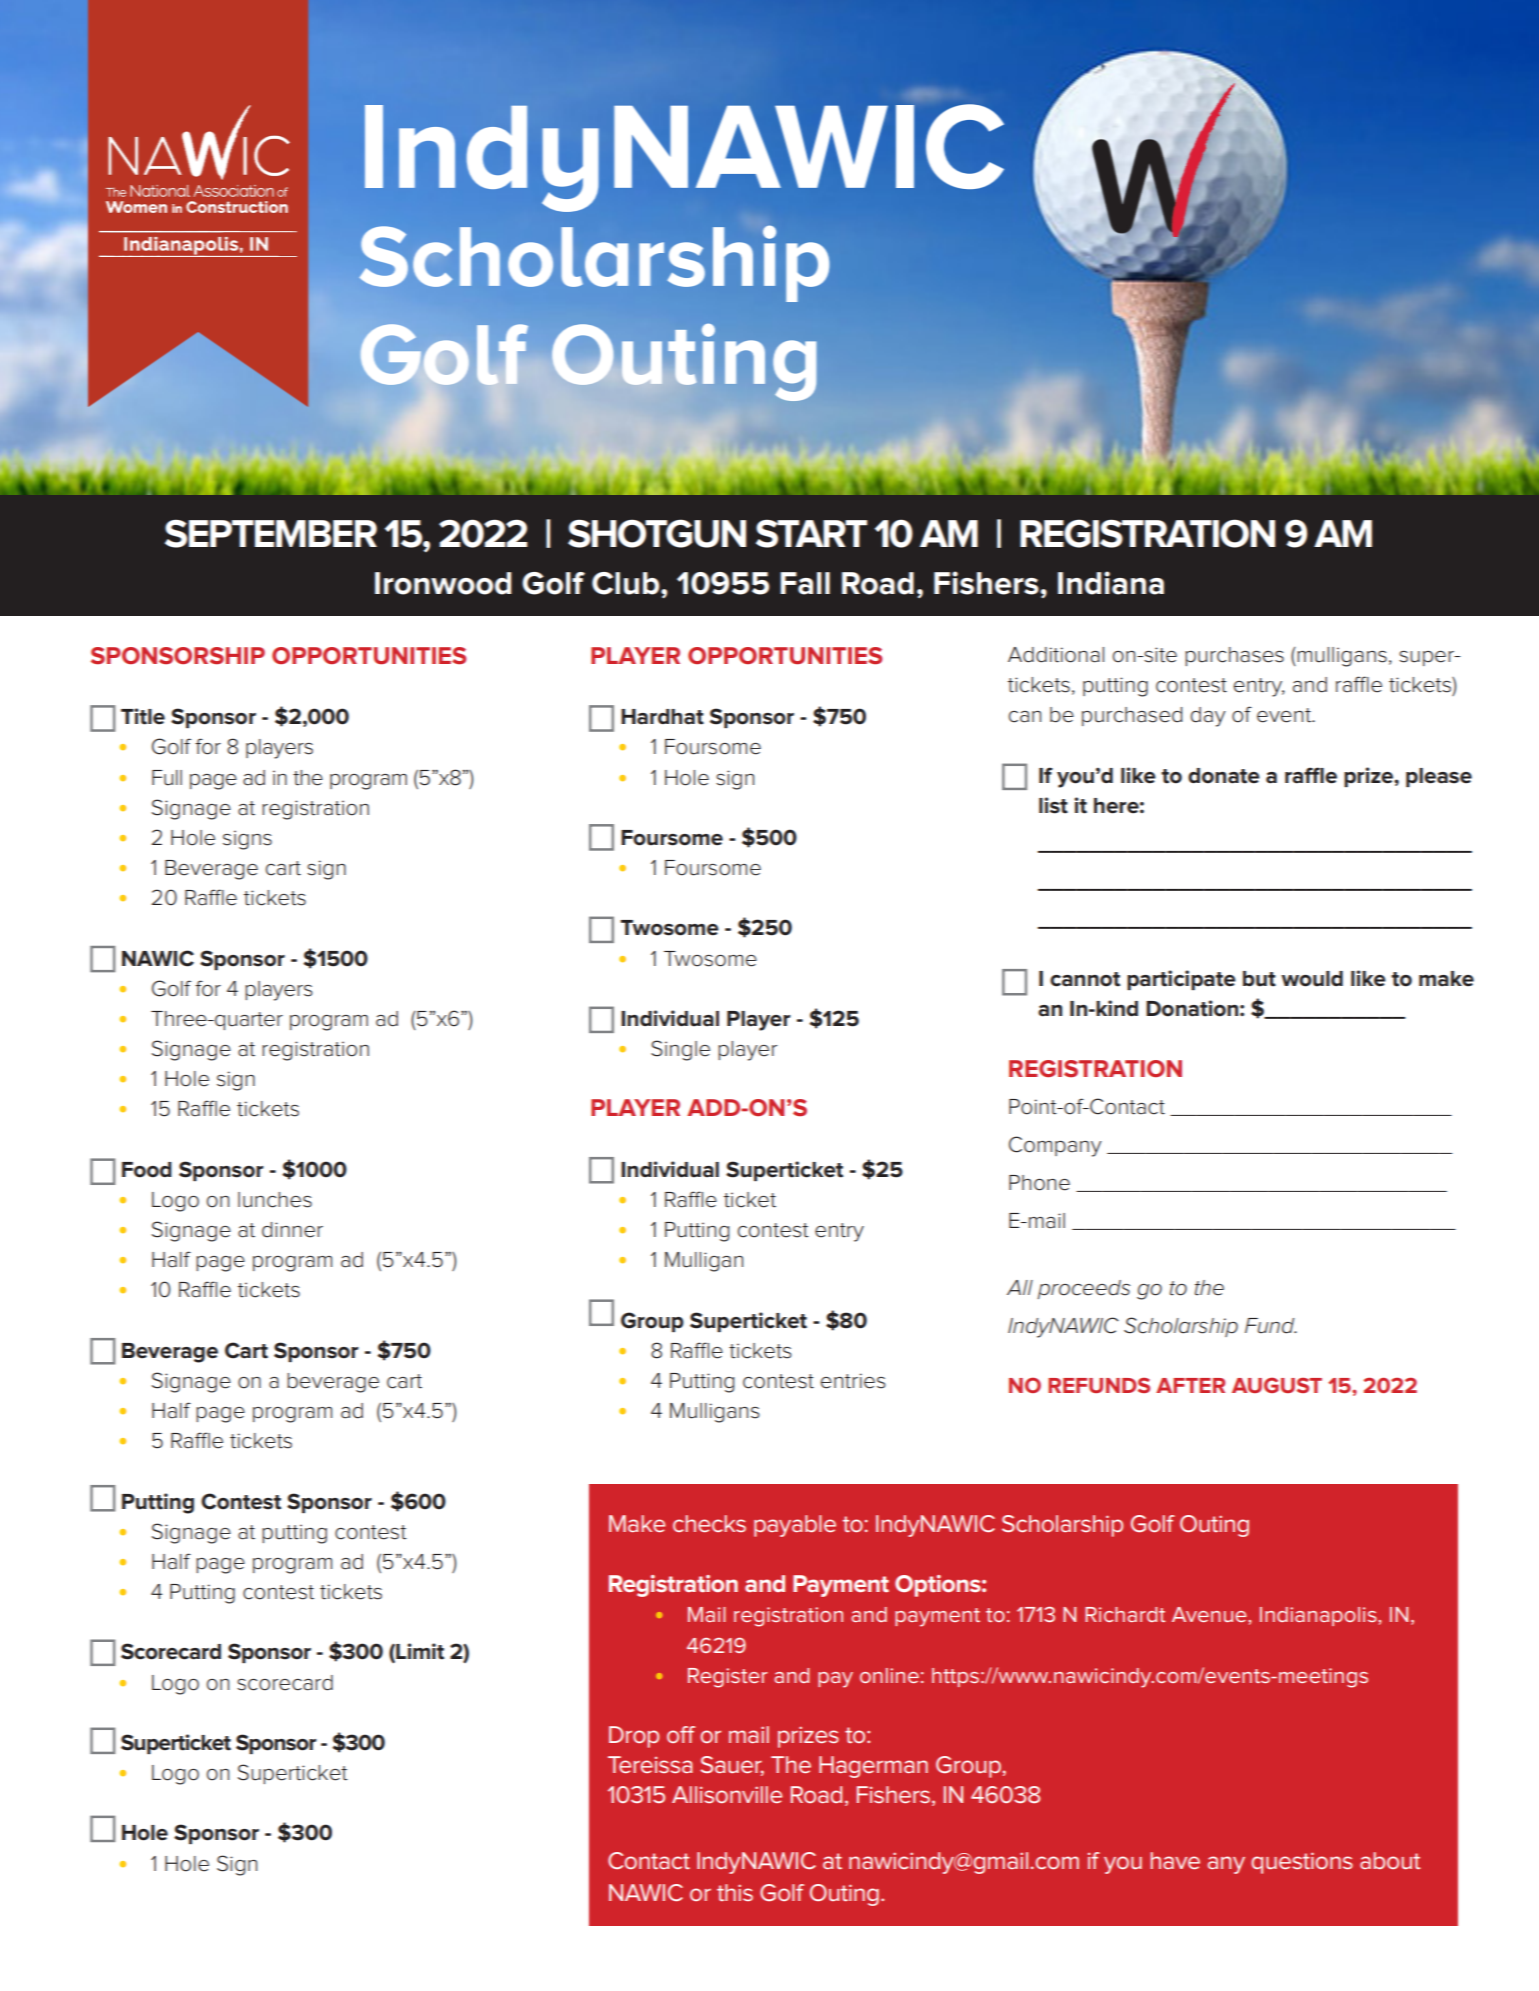  Describe the element at coordinates (735, 1892) in the screenshot. I see `this` at that location.
